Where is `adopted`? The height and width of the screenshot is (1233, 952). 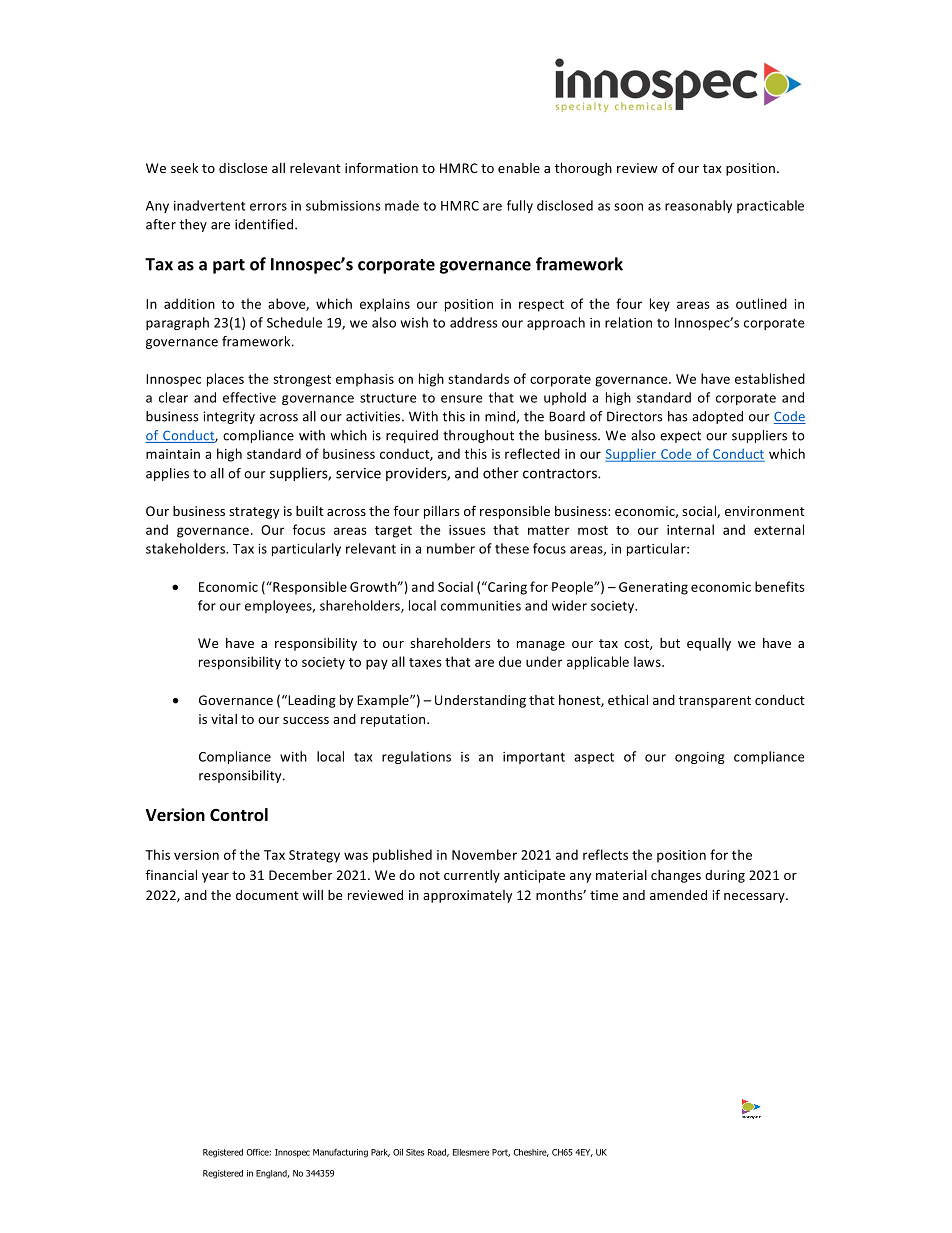
adopted is located at coordinates (717, 417).
